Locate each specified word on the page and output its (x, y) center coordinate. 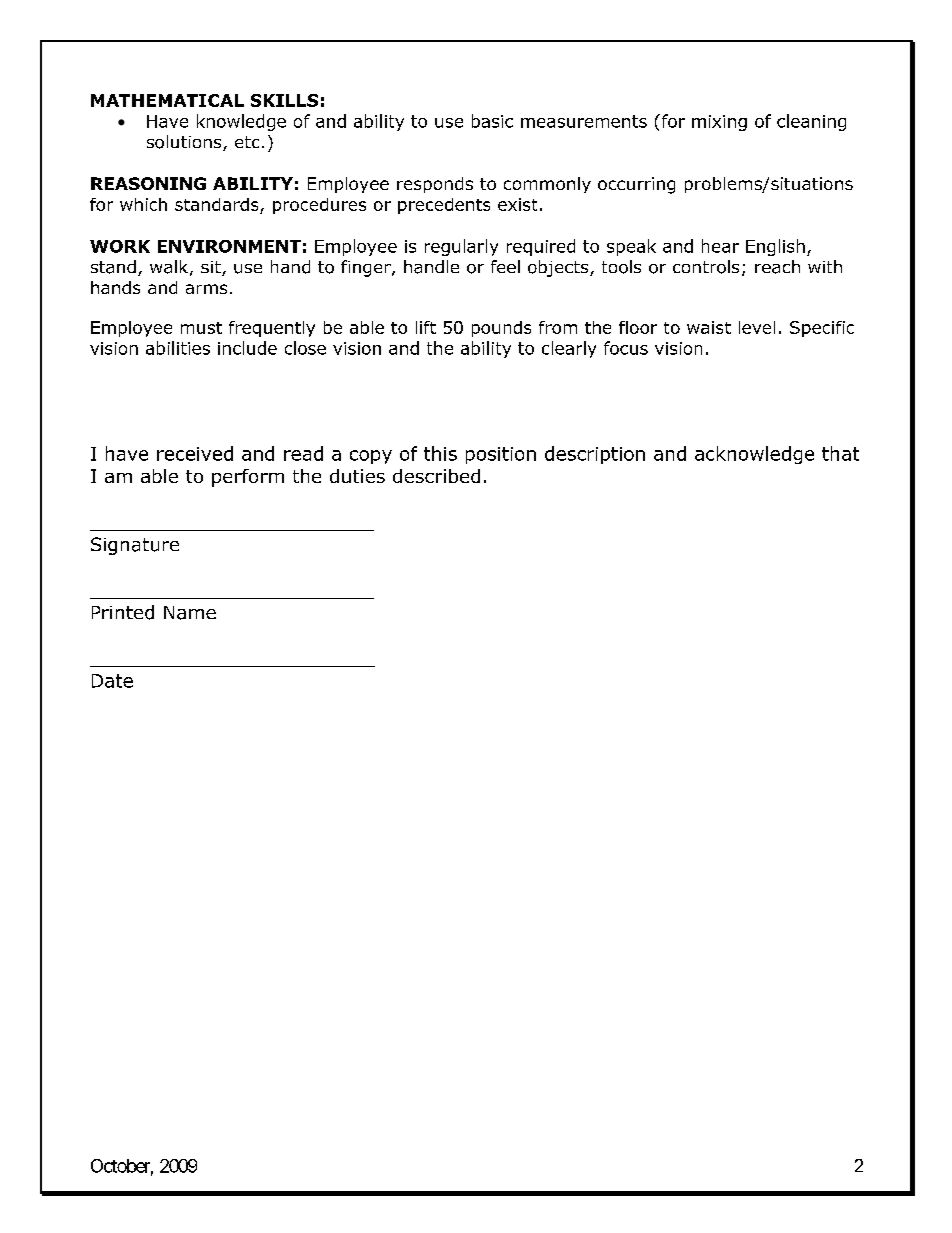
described (436, 476)
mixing (719, 123)
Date (112, 681)
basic (492, 121)
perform (248, 478)
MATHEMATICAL (167, 100)
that (840, 453)
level (757, 327)
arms (206, 289)
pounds (501, 329)
